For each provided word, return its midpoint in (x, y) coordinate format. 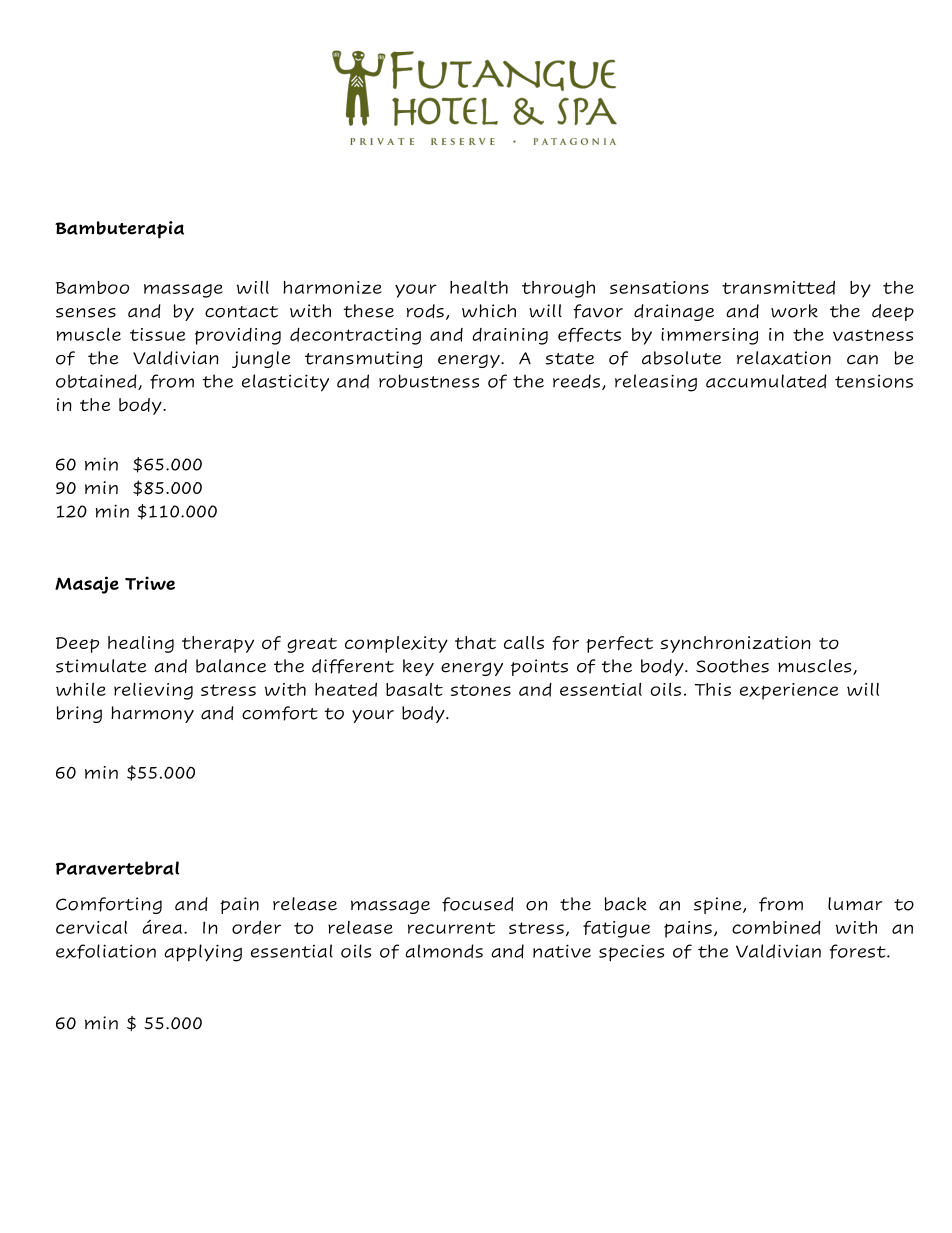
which (489, 311)
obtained (97, 382)
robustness (429, 381)
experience (789, 691)
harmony (152, 714)
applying (203, 953)
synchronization (735, 644)
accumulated (766, 381)
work (794, 311)
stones (481, 690)
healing (141, 644)
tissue (157, 334)
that (475, 643)
